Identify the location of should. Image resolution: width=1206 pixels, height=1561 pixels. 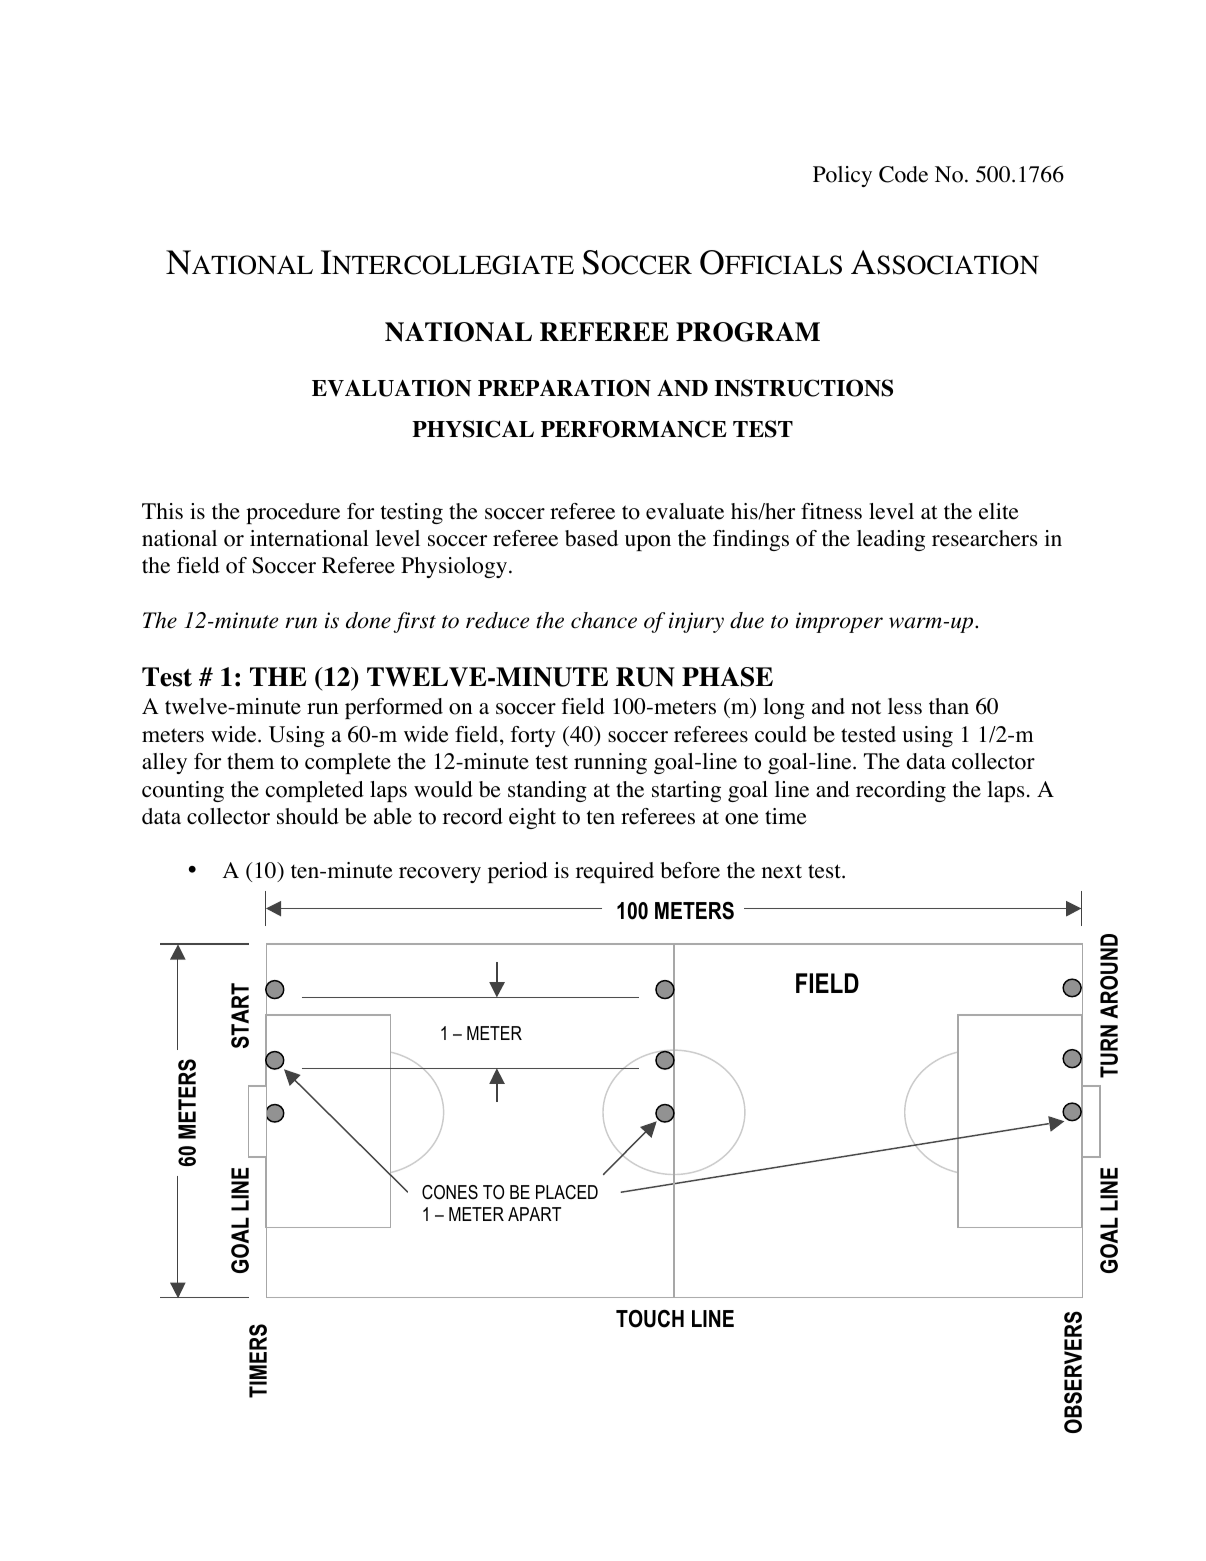
(308, 816).
